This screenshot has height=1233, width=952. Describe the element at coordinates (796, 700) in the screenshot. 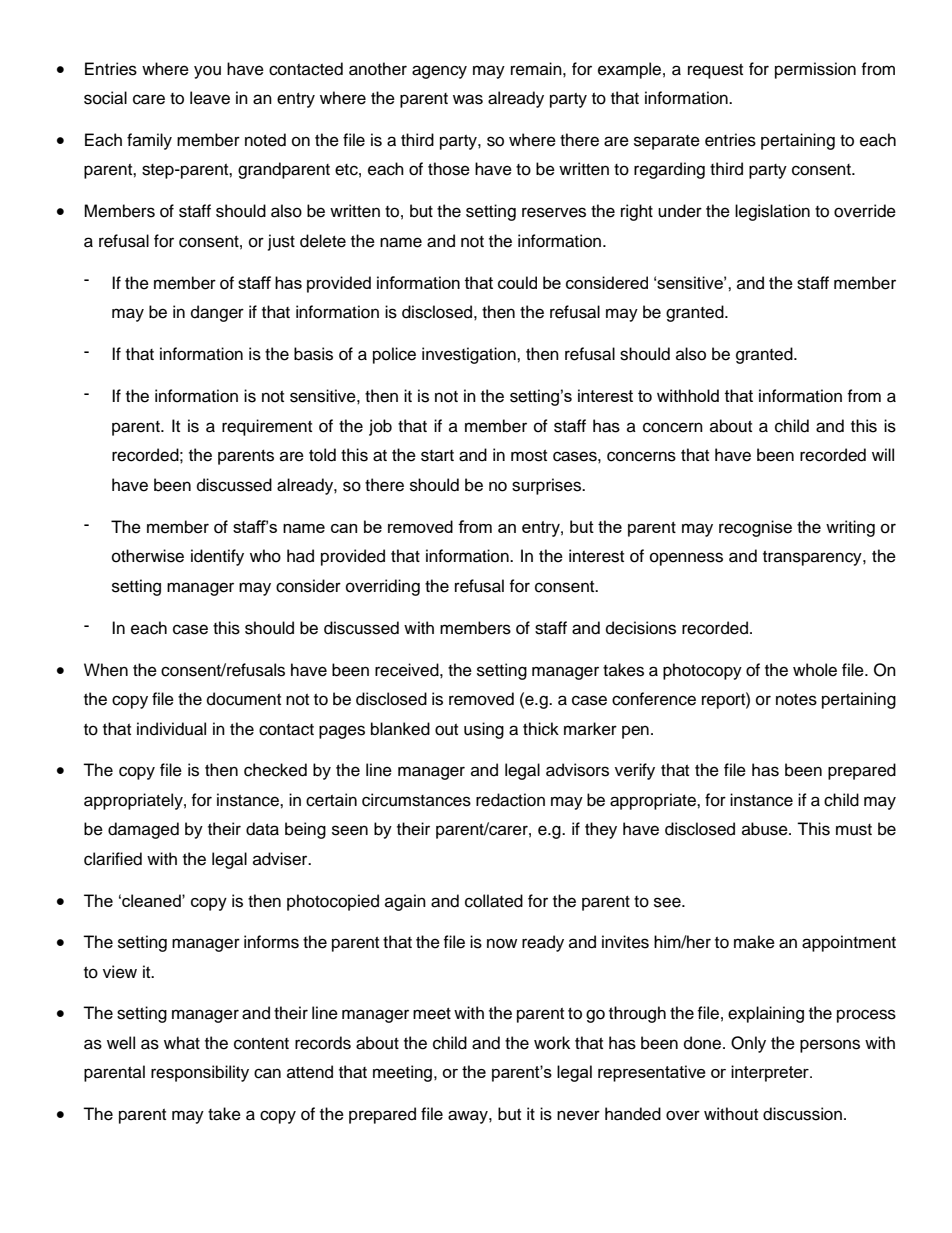

I see `notes` at that location.
